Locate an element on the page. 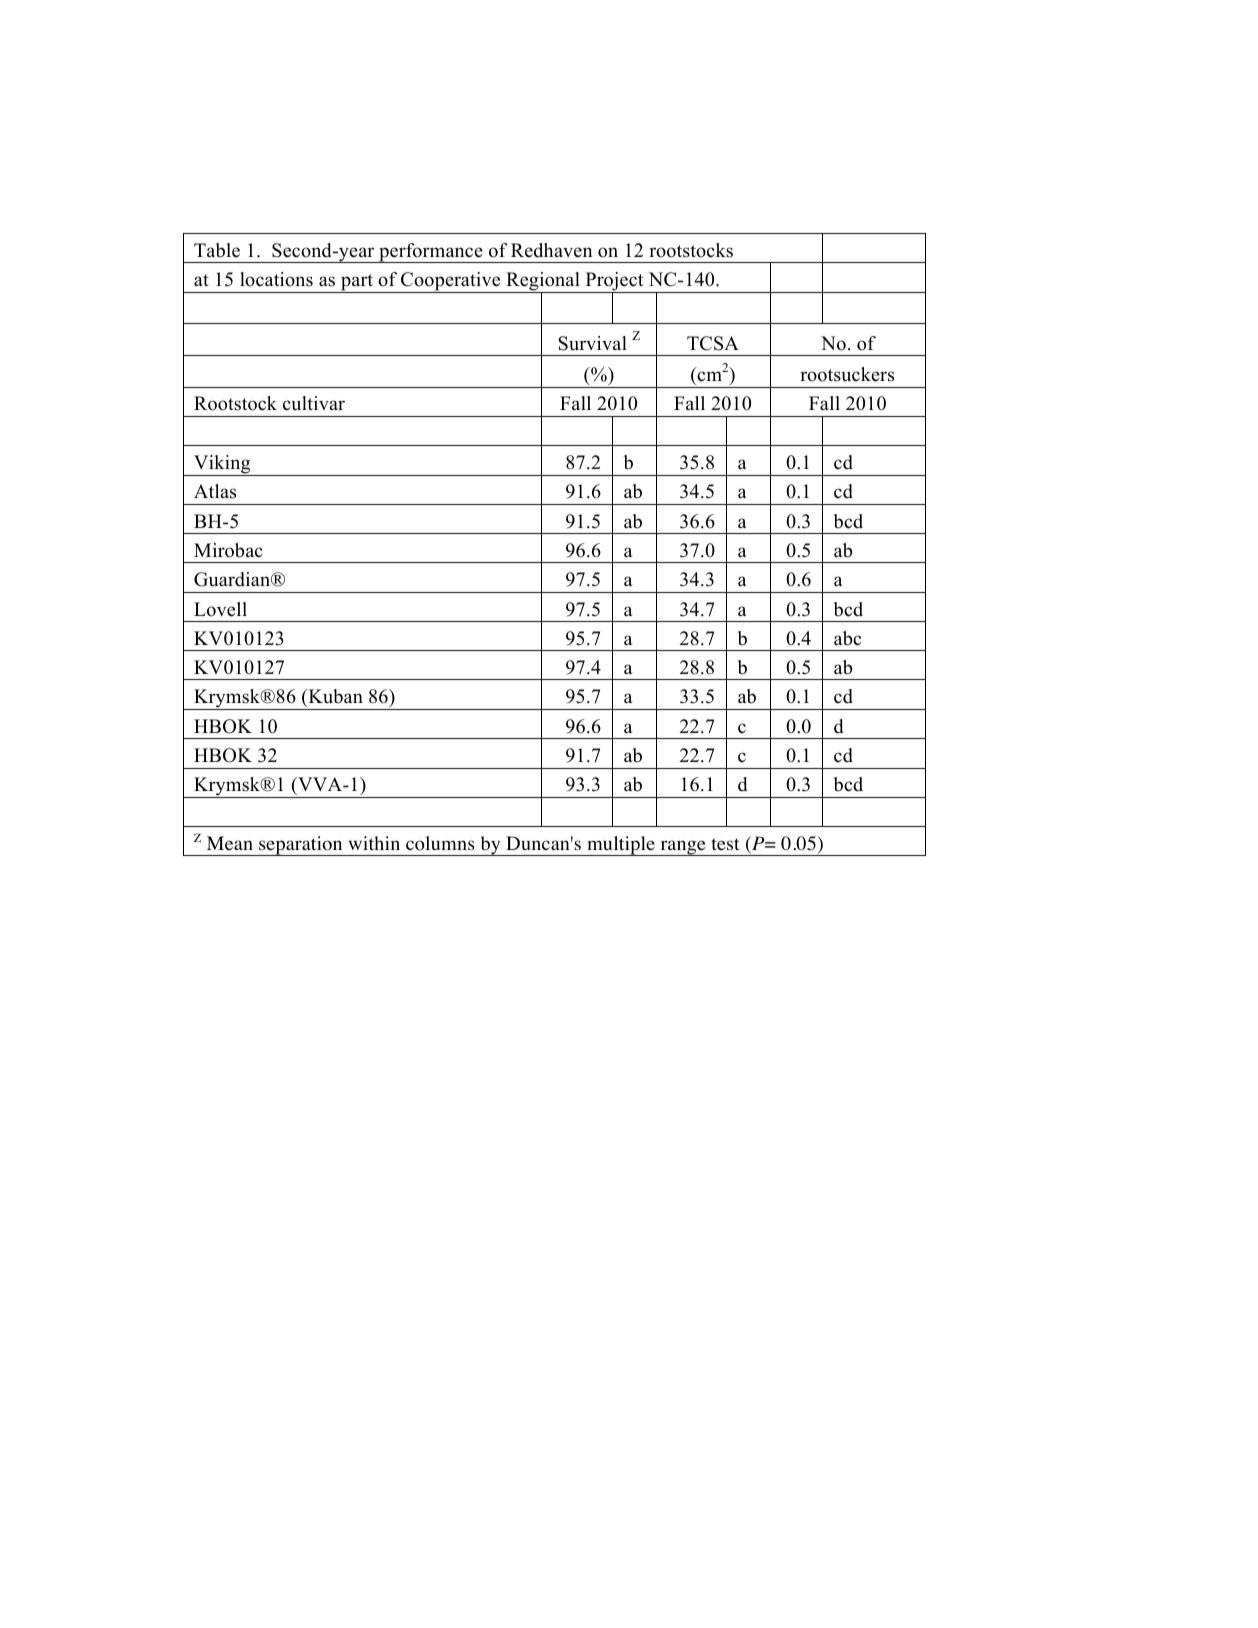 The height and width of the image is (1628, 1258). Lovell is located at coordinates (220, 609).
